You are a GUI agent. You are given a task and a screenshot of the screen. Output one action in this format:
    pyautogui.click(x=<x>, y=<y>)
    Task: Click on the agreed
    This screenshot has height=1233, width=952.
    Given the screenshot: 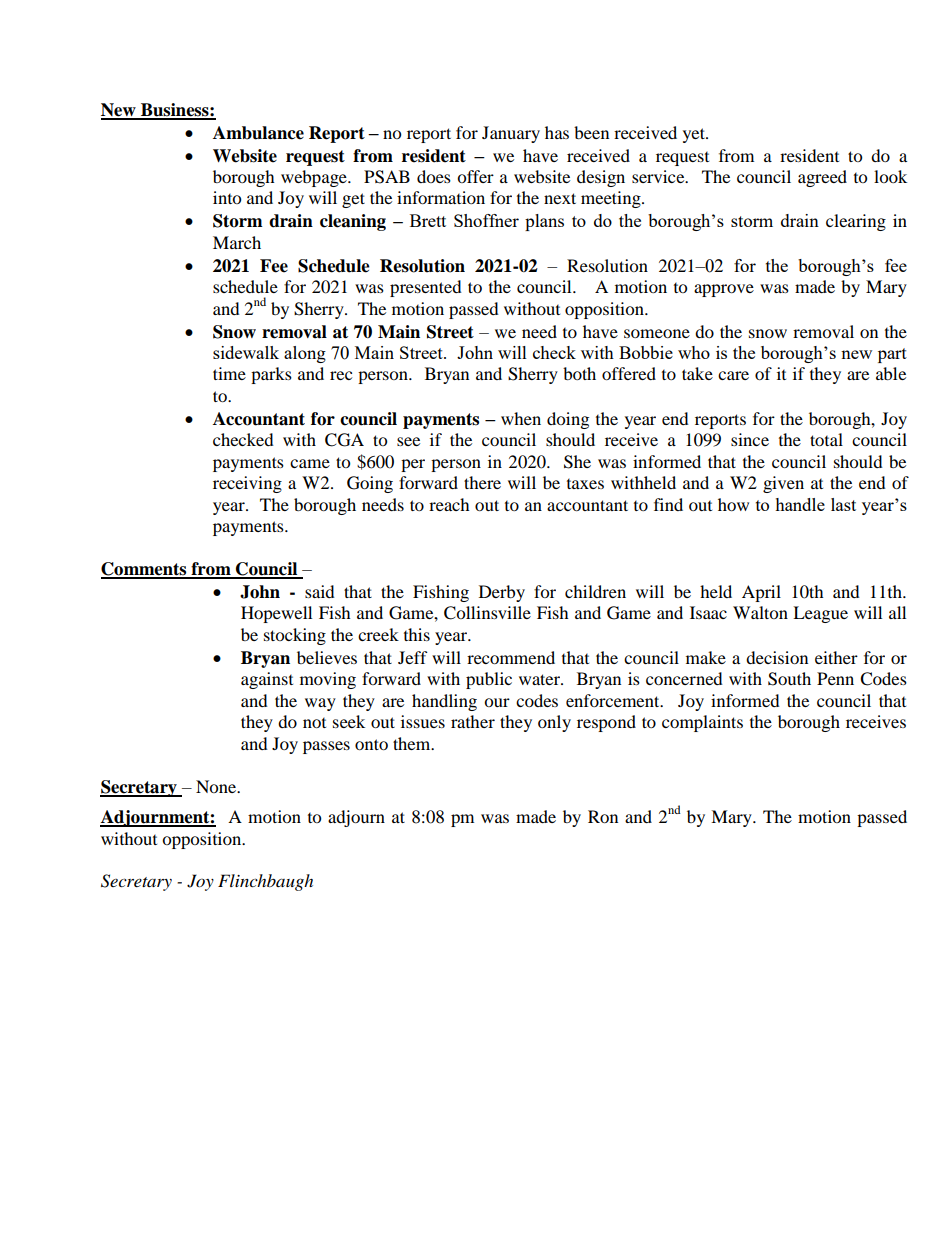 What is the action you would take?
    pyautogui.click(x=822, y=178)
